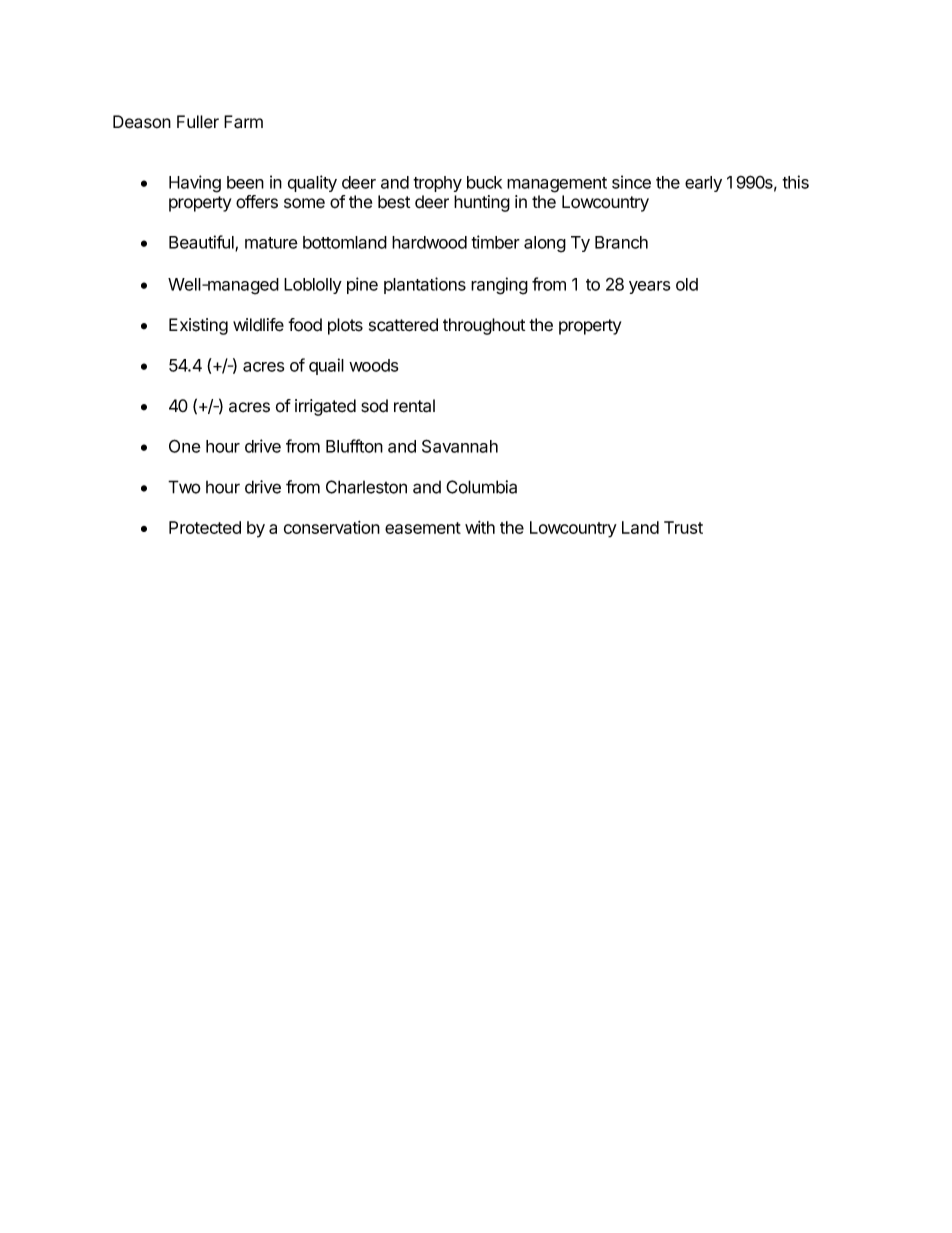 Image resolution: width=952 pixels, height=1233 pixels. I want to click on throughout, so click(484, 326).
